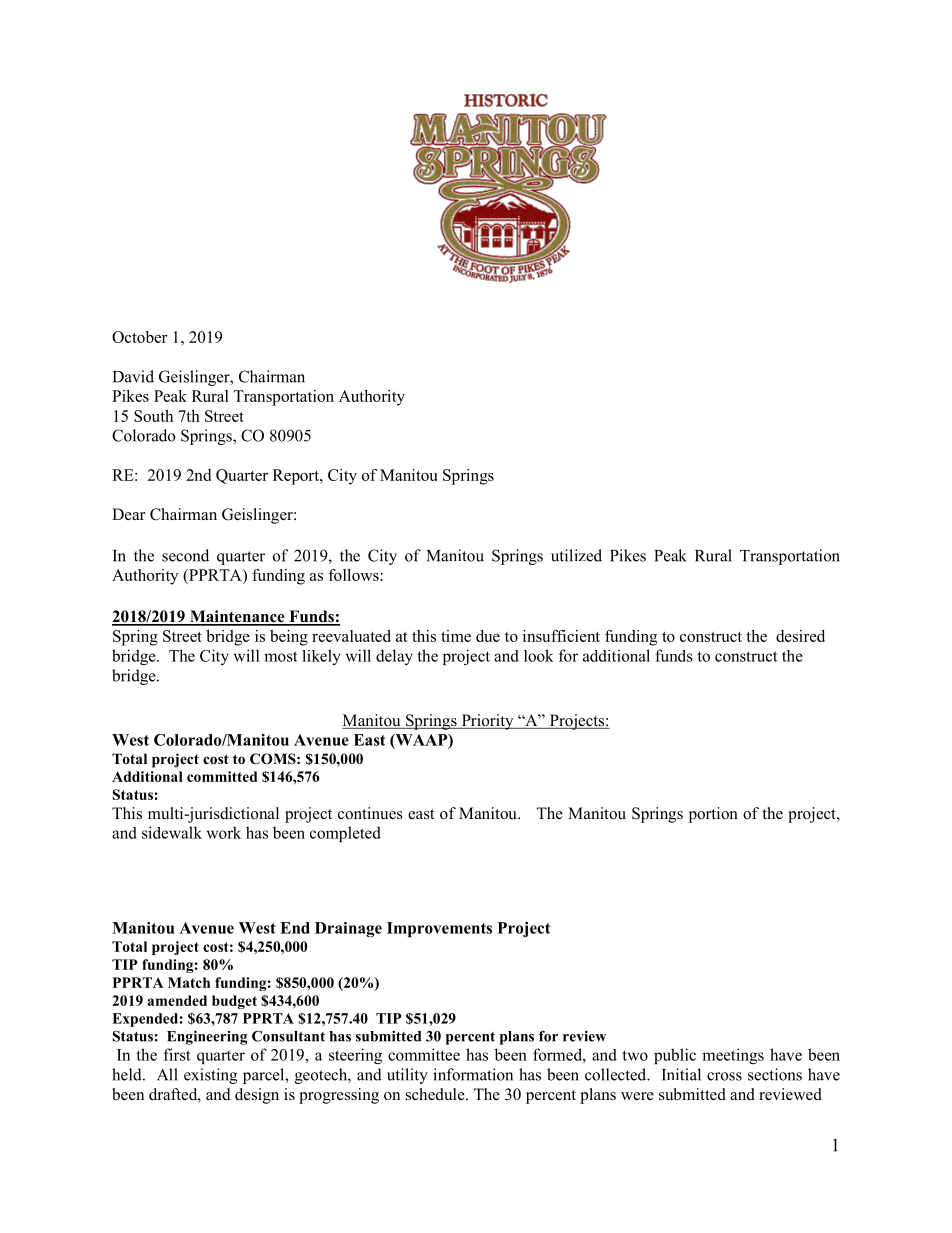 The width and height of the image is (952, 1233). Describe the element at coordinates (140, 337) in the image. I see `October` at that location.
